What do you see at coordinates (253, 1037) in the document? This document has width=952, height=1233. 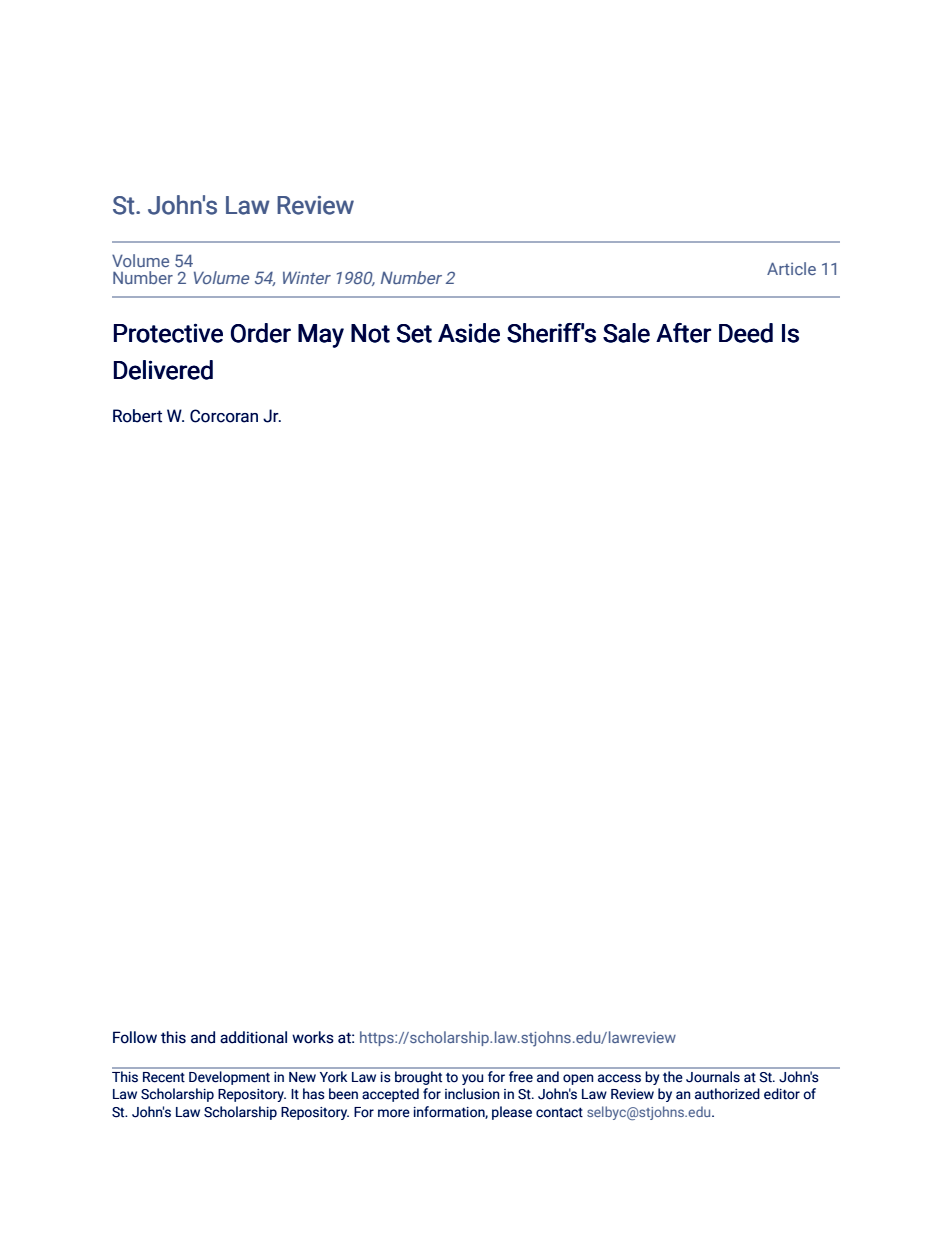 I see `additional` at bounding box center [253, 1037].
